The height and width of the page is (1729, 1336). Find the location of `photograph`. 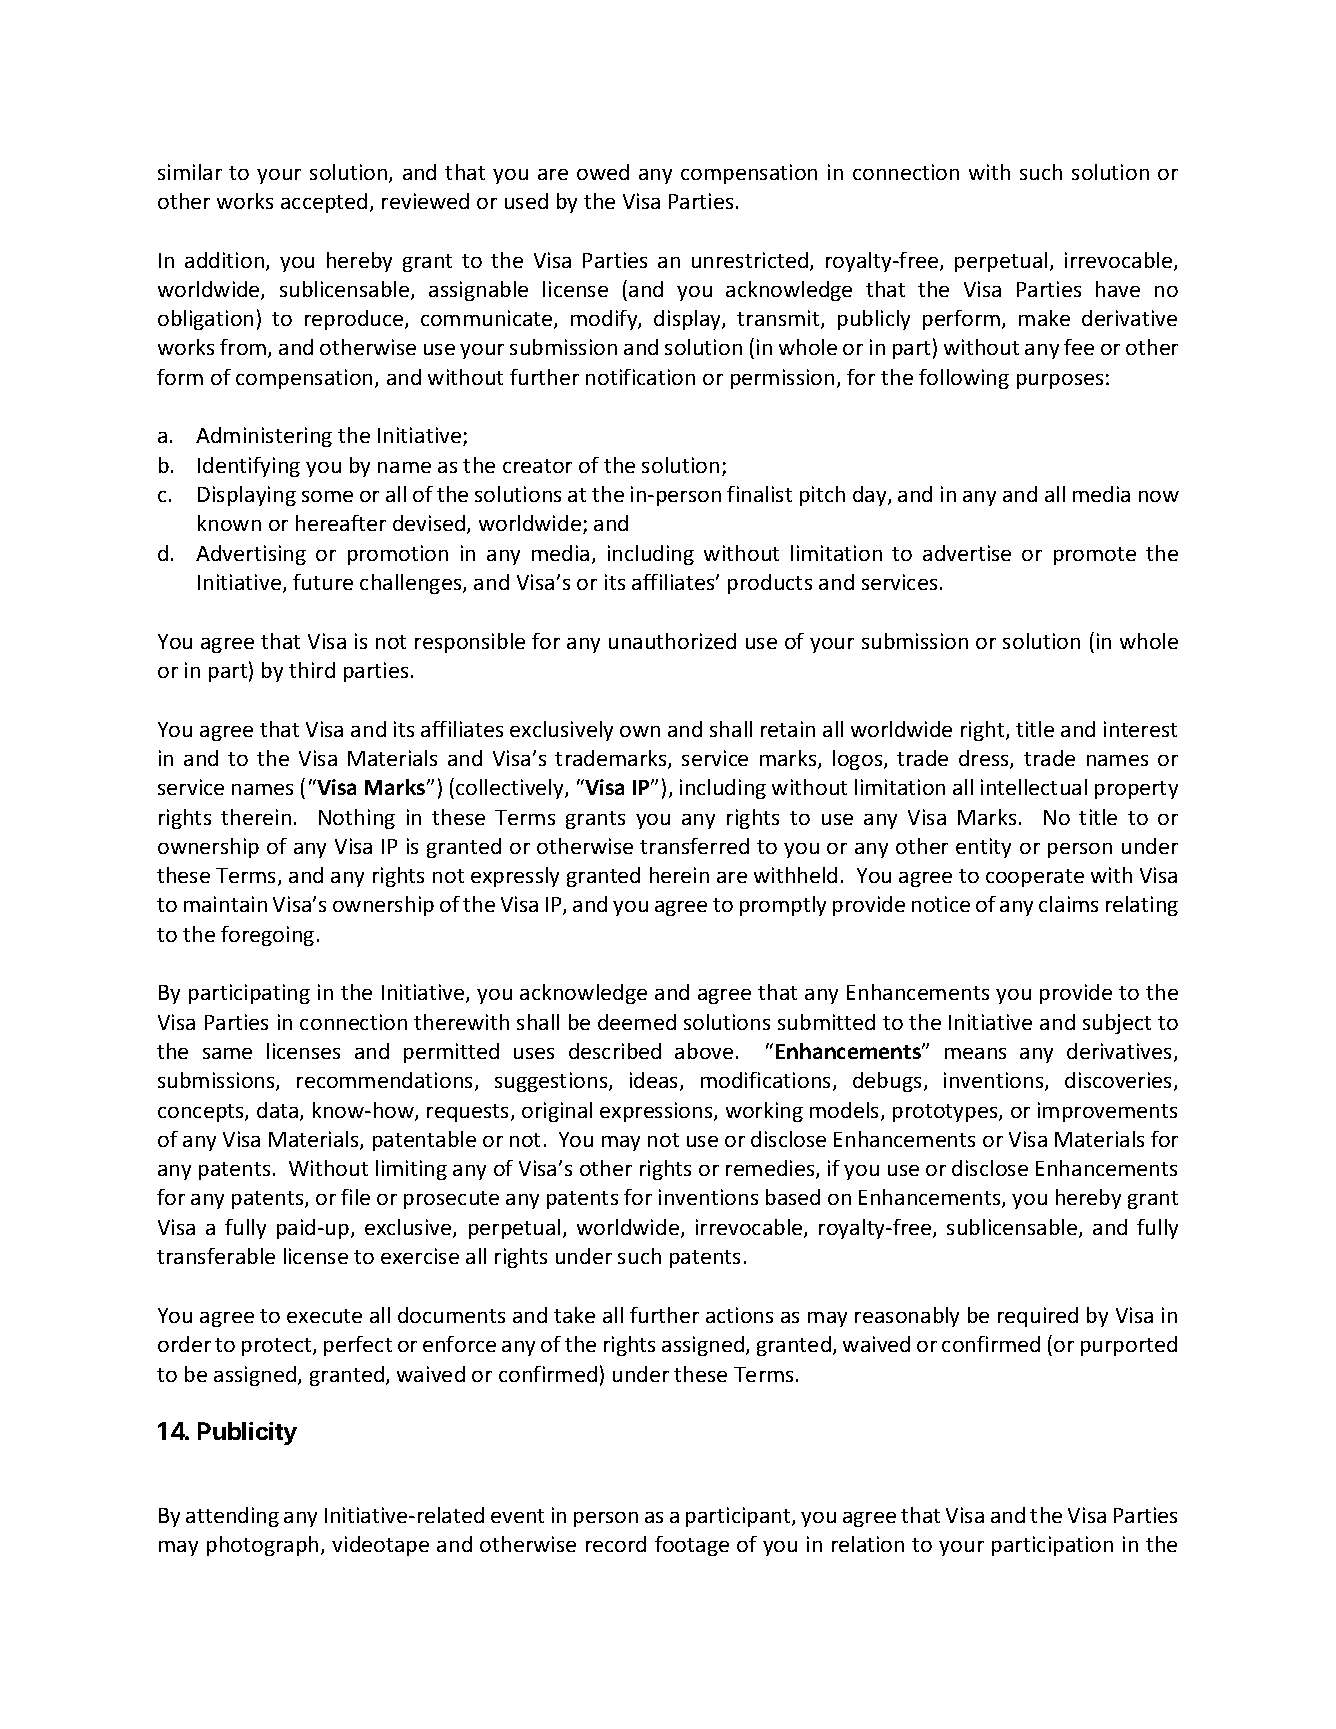

photograph is located at coordinates (262, 1546).
